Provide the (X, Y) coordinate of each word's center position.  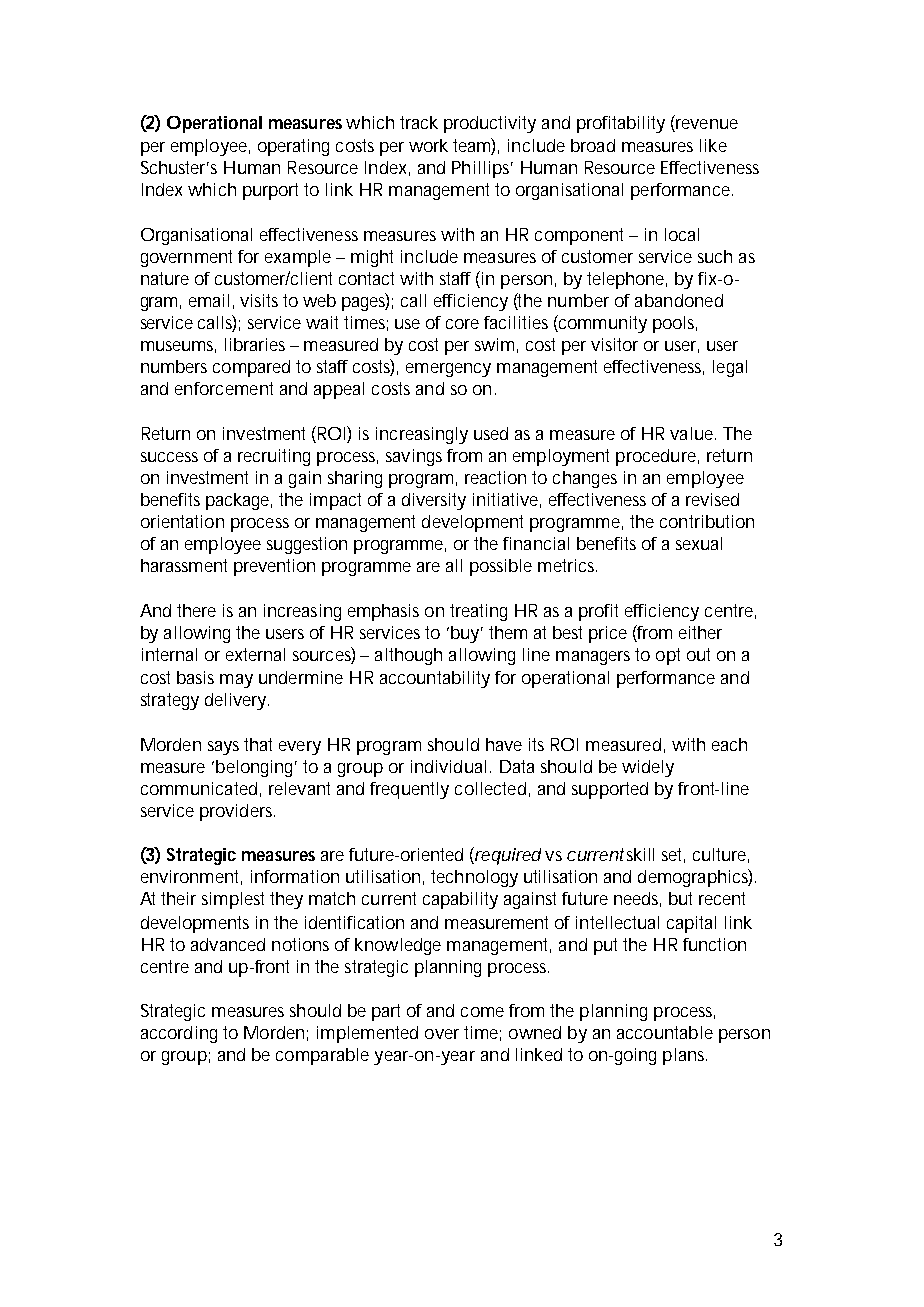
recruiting (274, 457)
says (226, 748)
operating (293, 147)
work (428, 145)
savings (414, 457)
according (179, 1034)
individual (448, 766)
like (713, 145)
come (482, 1012)
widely (648, 768)
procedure (657, 457)
